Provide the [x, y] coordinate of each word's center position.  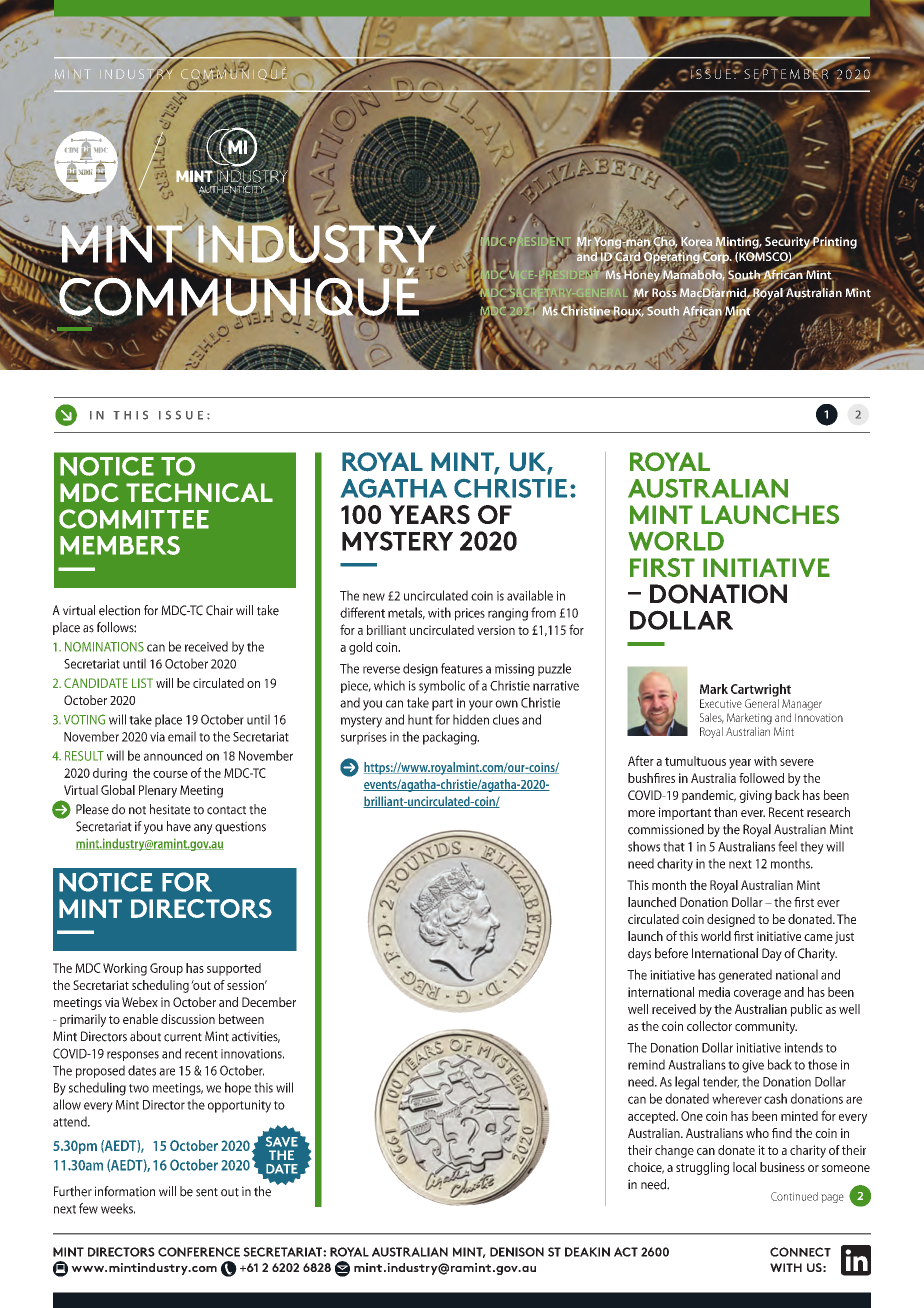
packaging [451, 738]
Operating [672, 258]
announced [173, 755]
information [125, 1191]
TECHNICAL [199, 492]
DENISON [517, 1252]
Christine [585, 311]
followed [761, 778]
